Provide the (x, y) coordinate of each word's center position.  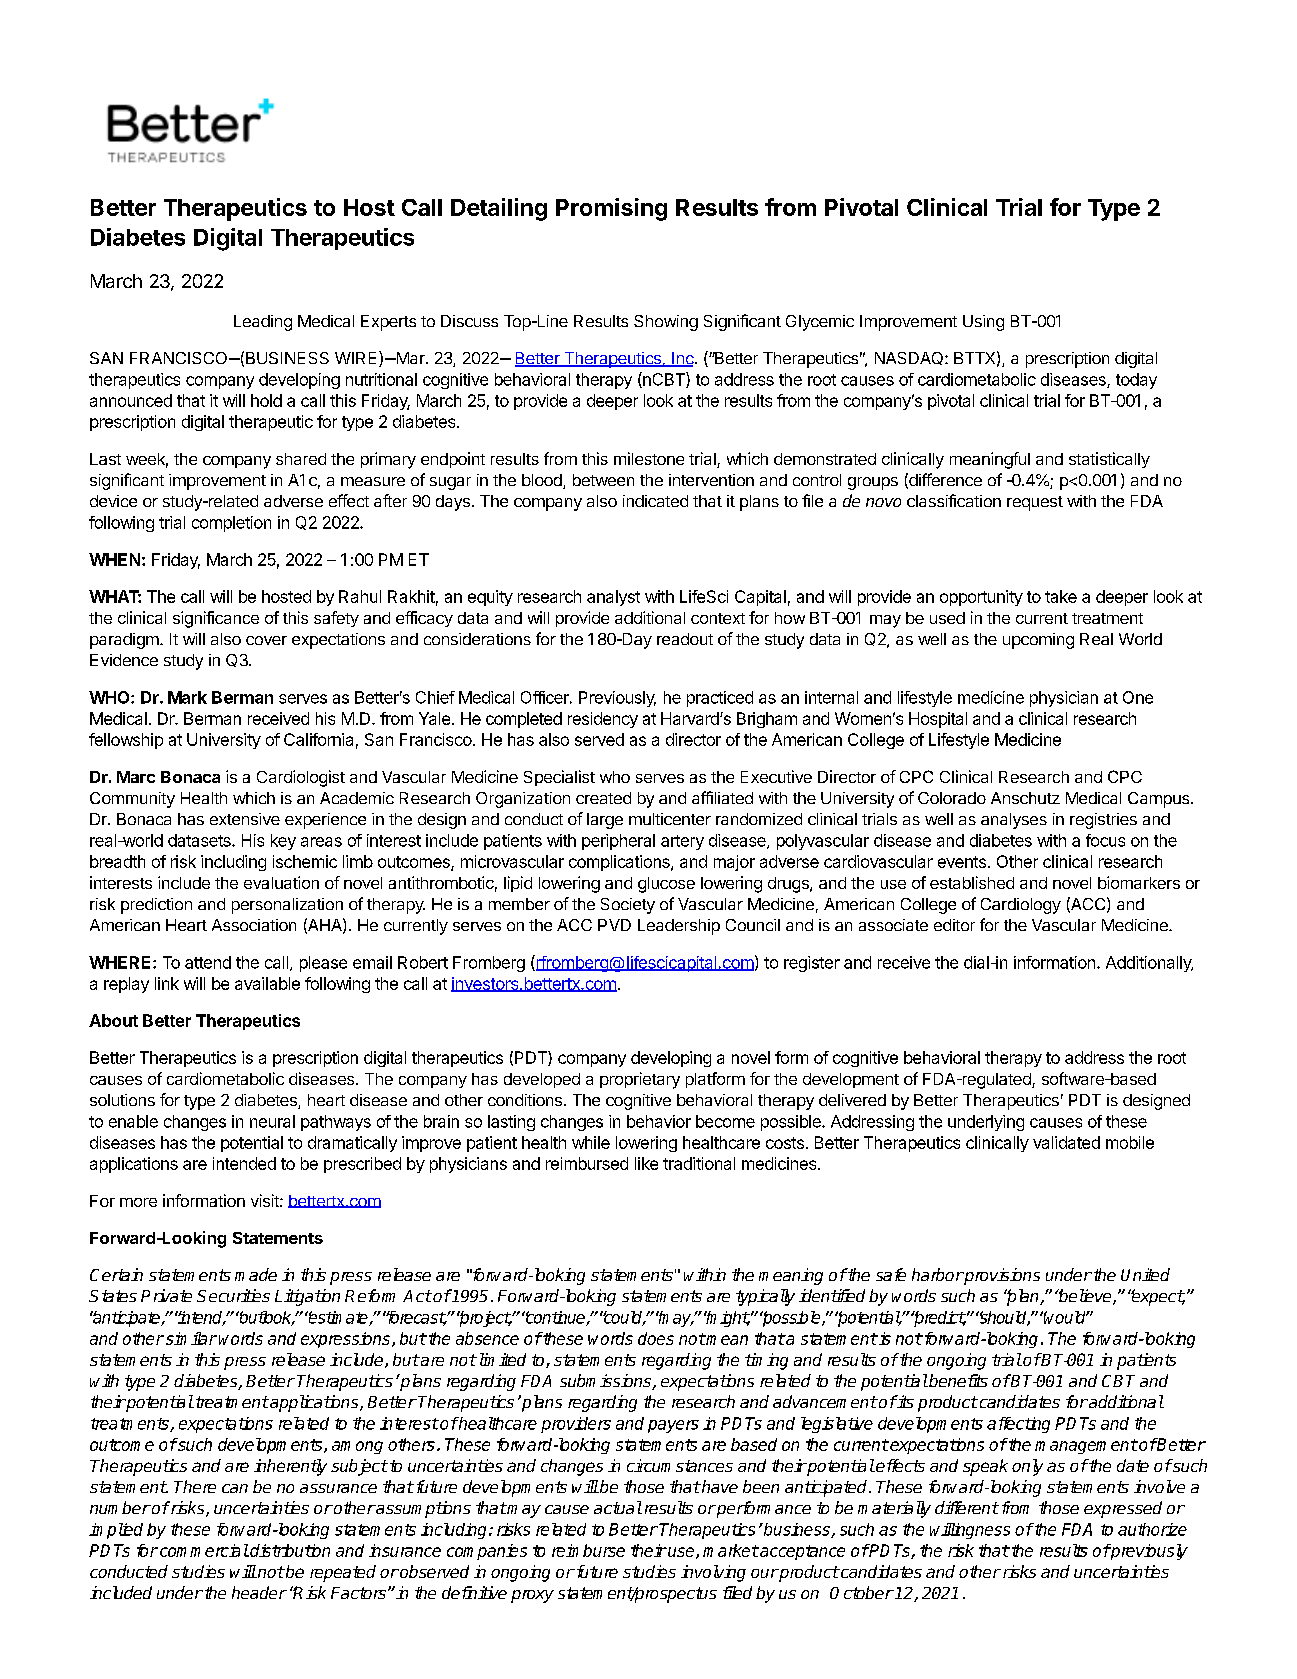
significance (216, 619)
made (256, 1274)
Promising (611, 209)
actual (618, 1507)
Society (628, 906)
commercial (203, 1550)
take (1061, 596)
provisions (1001, 1276)
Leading (263, 323)
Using (983, 323)
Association (254, 925)
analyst (613, 598)
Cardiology (1021, 906)
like (646, 1163)
